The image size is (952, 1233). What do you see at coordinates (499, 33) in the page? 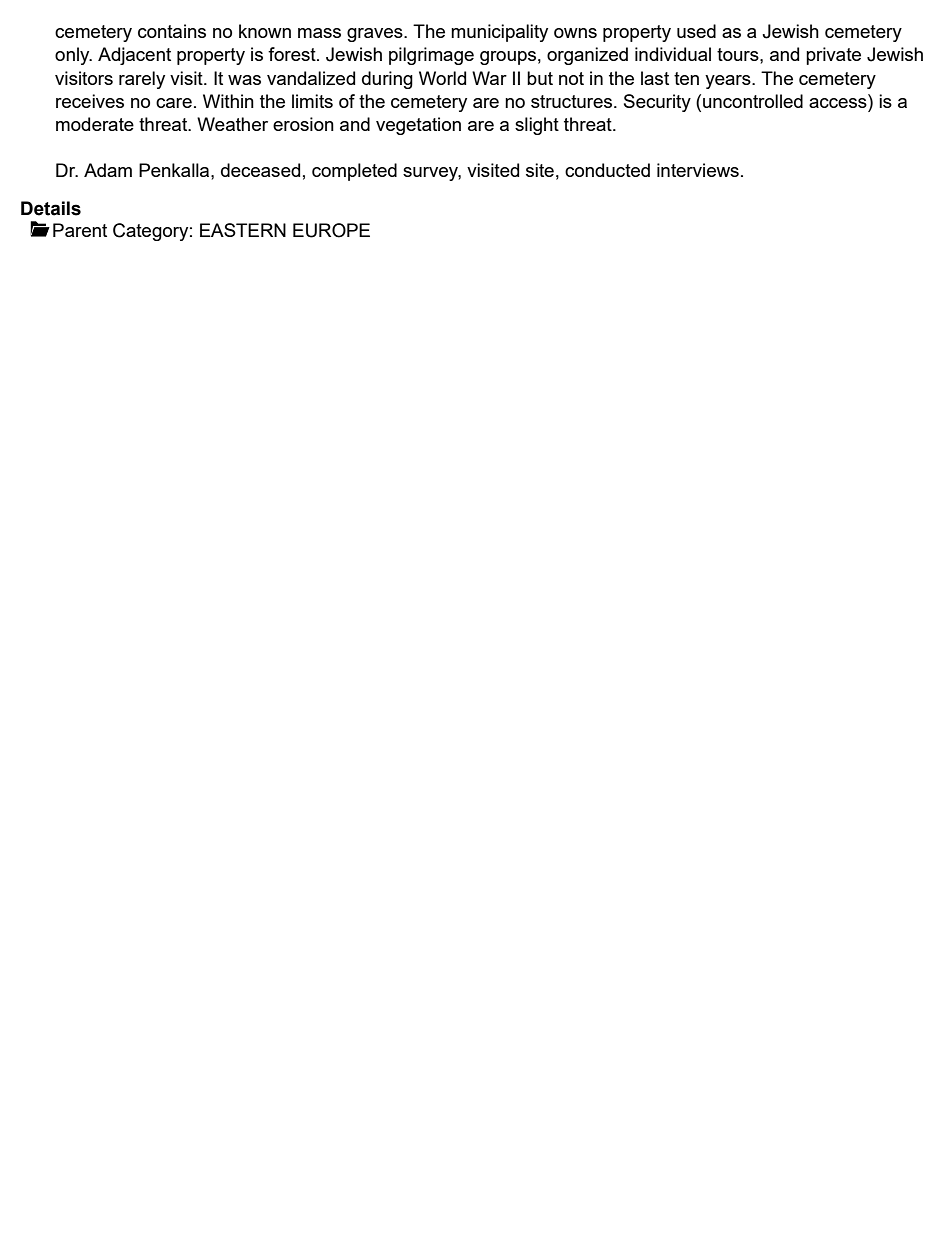
I see `municipality` at bounding box center [499, 33].
